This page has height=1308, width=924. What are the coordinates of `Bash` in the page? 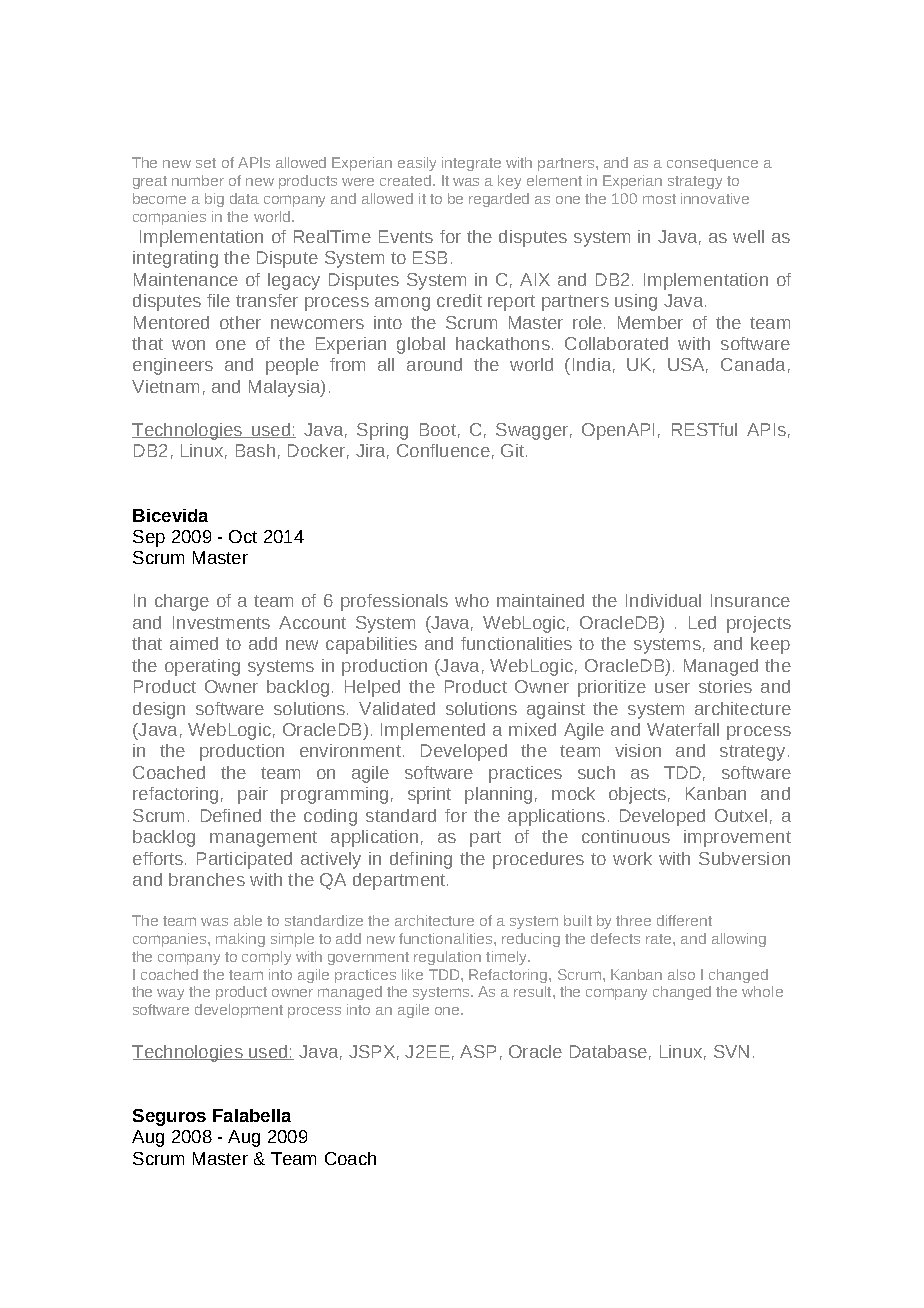 It's located at (255, 450).
